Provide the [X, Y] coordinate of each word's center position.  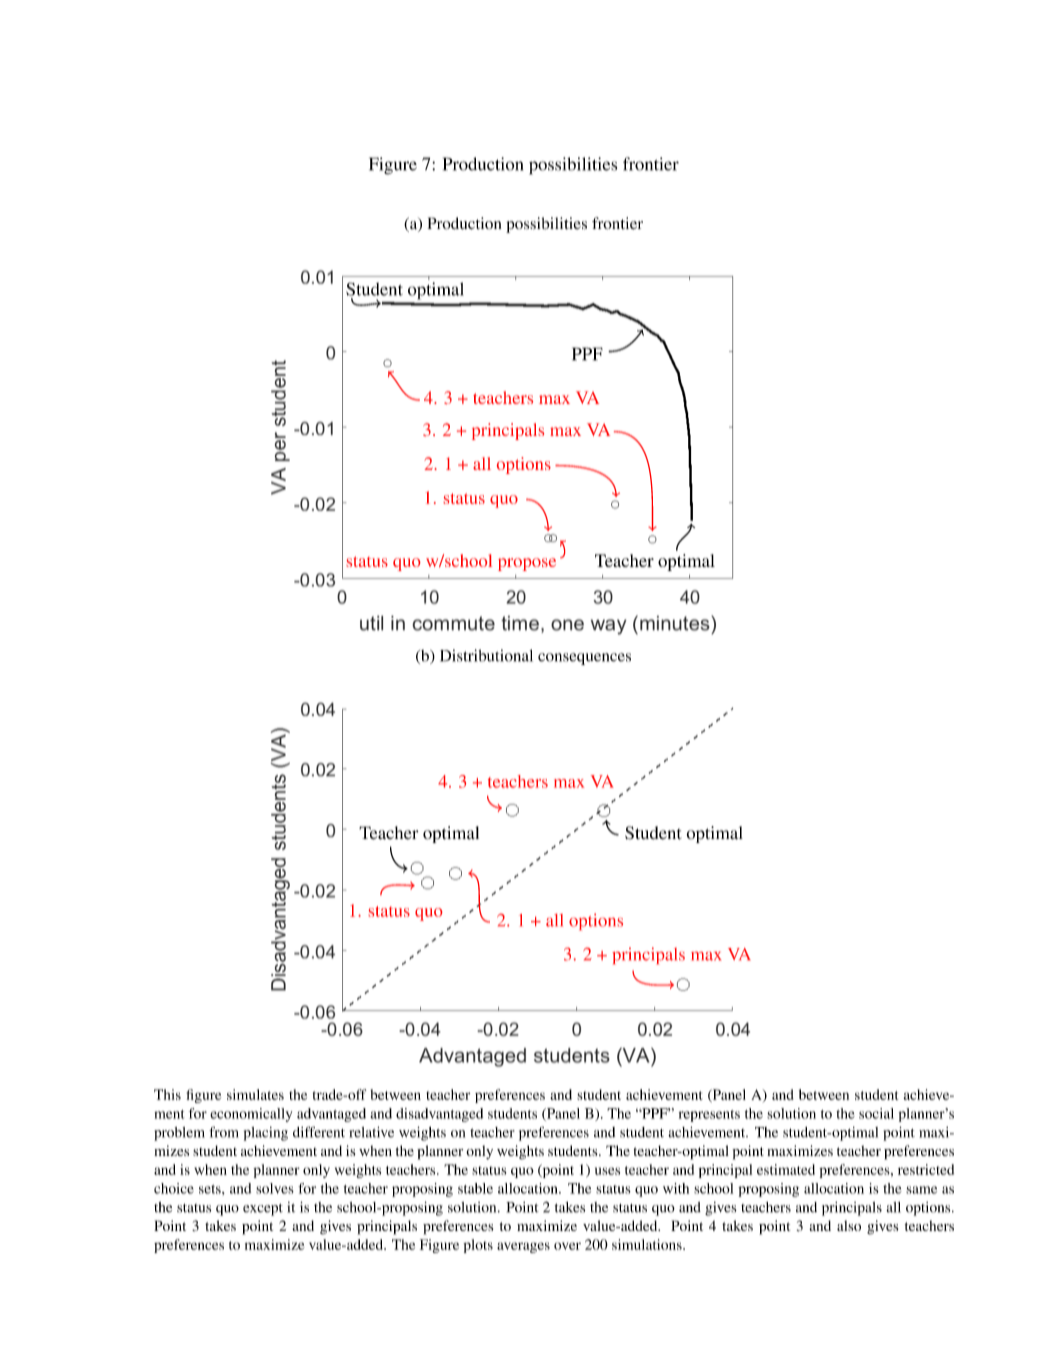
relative [372, 1132]
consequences [584, 659]
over [567, 1246]
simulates [255, 1094]
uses [607, 1171]
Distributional [486, 655]
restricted [926, 1169]
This [167, 1094]
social [876, 1113]
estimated [786, 1169]
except [263, 1210]
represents [709, 1116]
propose [527, 564]
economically [251, 1115]
